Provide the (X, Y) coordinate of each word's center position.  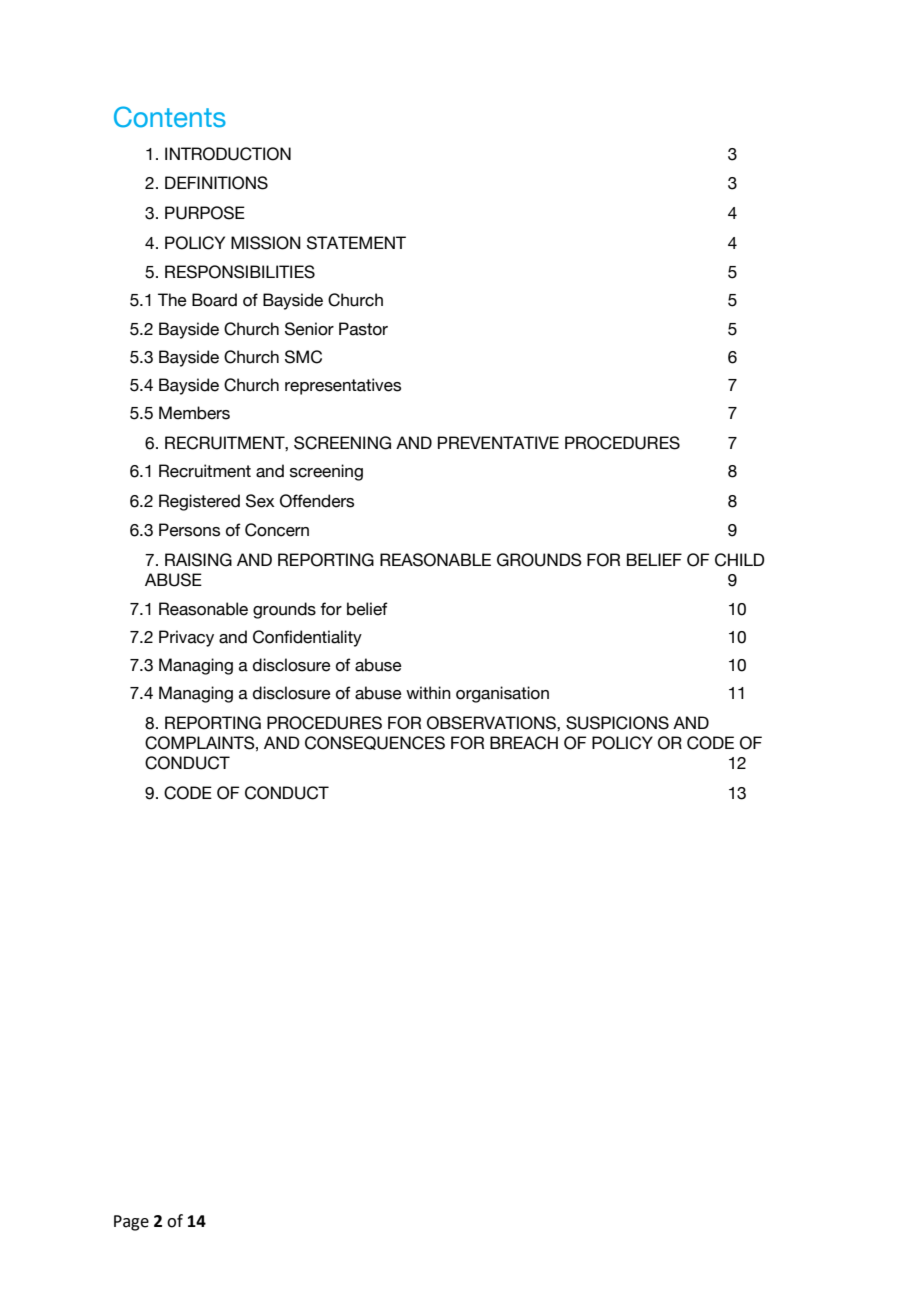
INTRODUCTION (228, 154)
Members (194, 413)
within (428, 692)
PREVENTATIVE (498, 442)
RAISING (198, 560)
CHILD (740, 560)
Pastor (363, 329)
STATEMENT (356, 243)
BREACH (524, 743)
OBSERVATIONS (492, 723)
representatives (343, 386)
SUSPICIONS (617, 723)
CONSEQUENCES (375, 743)
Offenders (317, 501)
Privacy (186, 638)
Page (131, 1223)
